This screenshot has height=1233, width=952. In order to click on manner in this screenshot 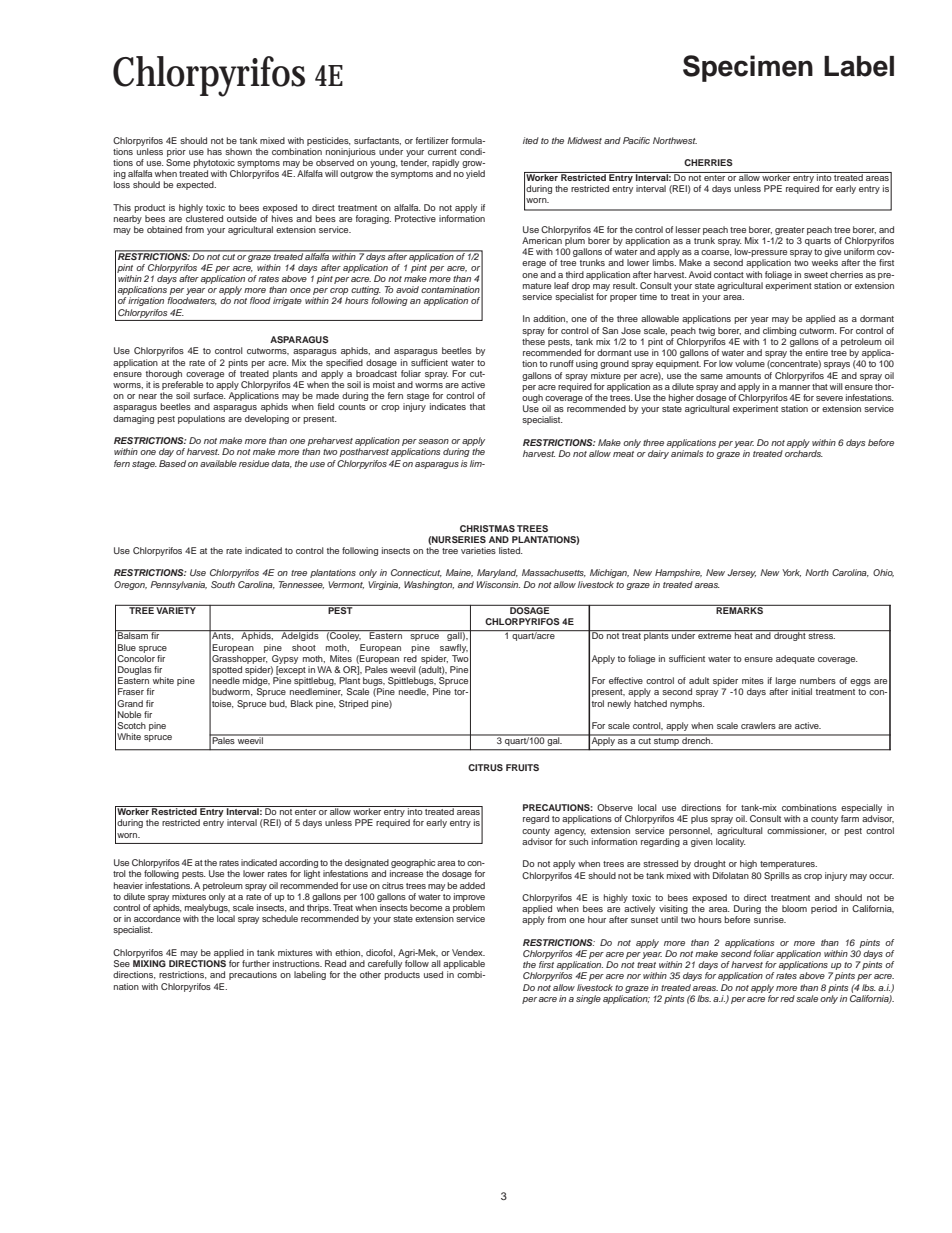, I will do `click(794, 387)`.
